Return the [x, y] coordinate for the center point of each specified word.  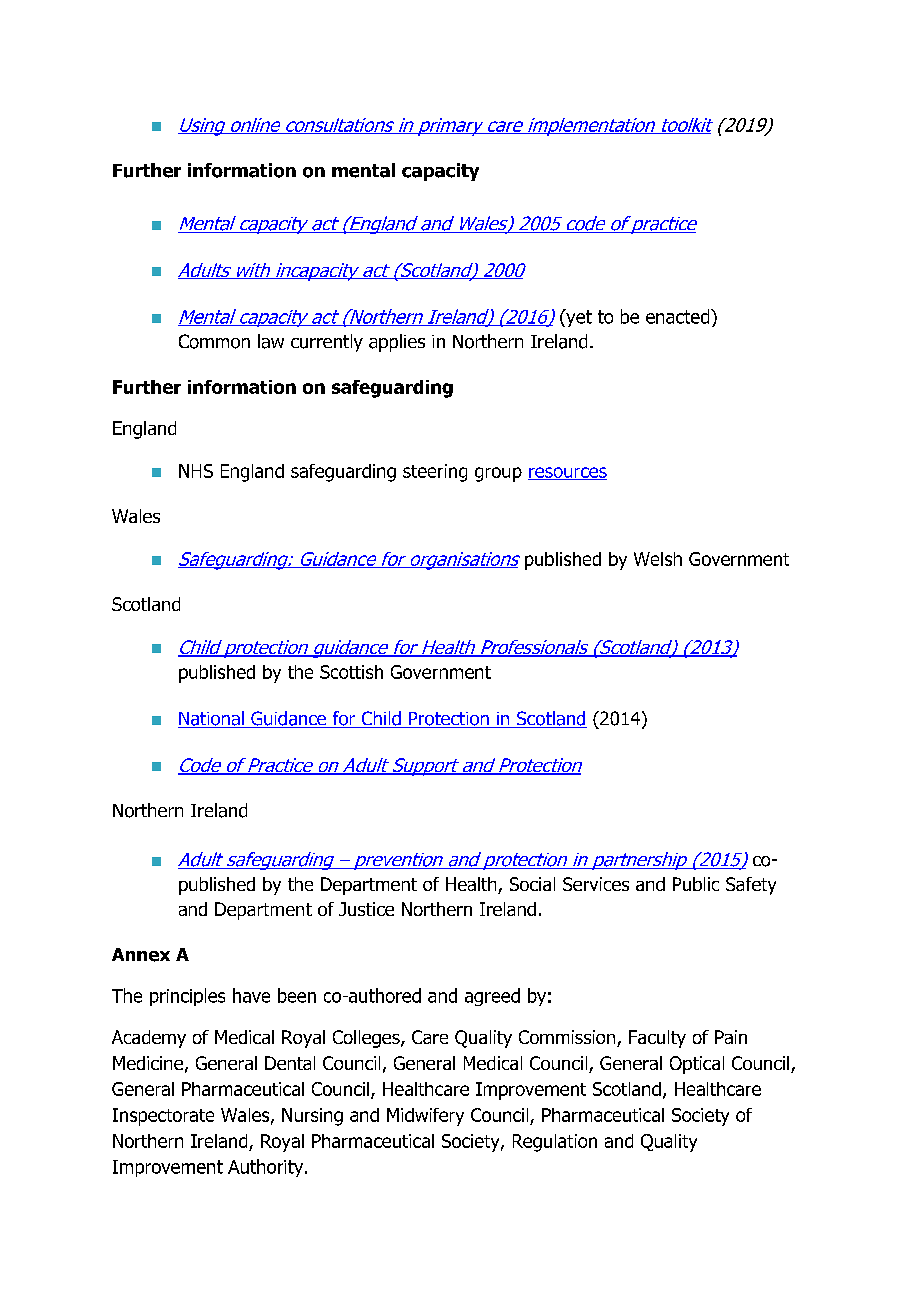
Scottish [351, 672]
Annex [141, 955]
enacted [679, 316]
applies [397, 343]
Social [532, 884]
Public [696, 884]
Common [214, 341]
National [212, 719]
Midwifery [425, 1117]
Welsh [658, 559]
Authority [267, 1168]
